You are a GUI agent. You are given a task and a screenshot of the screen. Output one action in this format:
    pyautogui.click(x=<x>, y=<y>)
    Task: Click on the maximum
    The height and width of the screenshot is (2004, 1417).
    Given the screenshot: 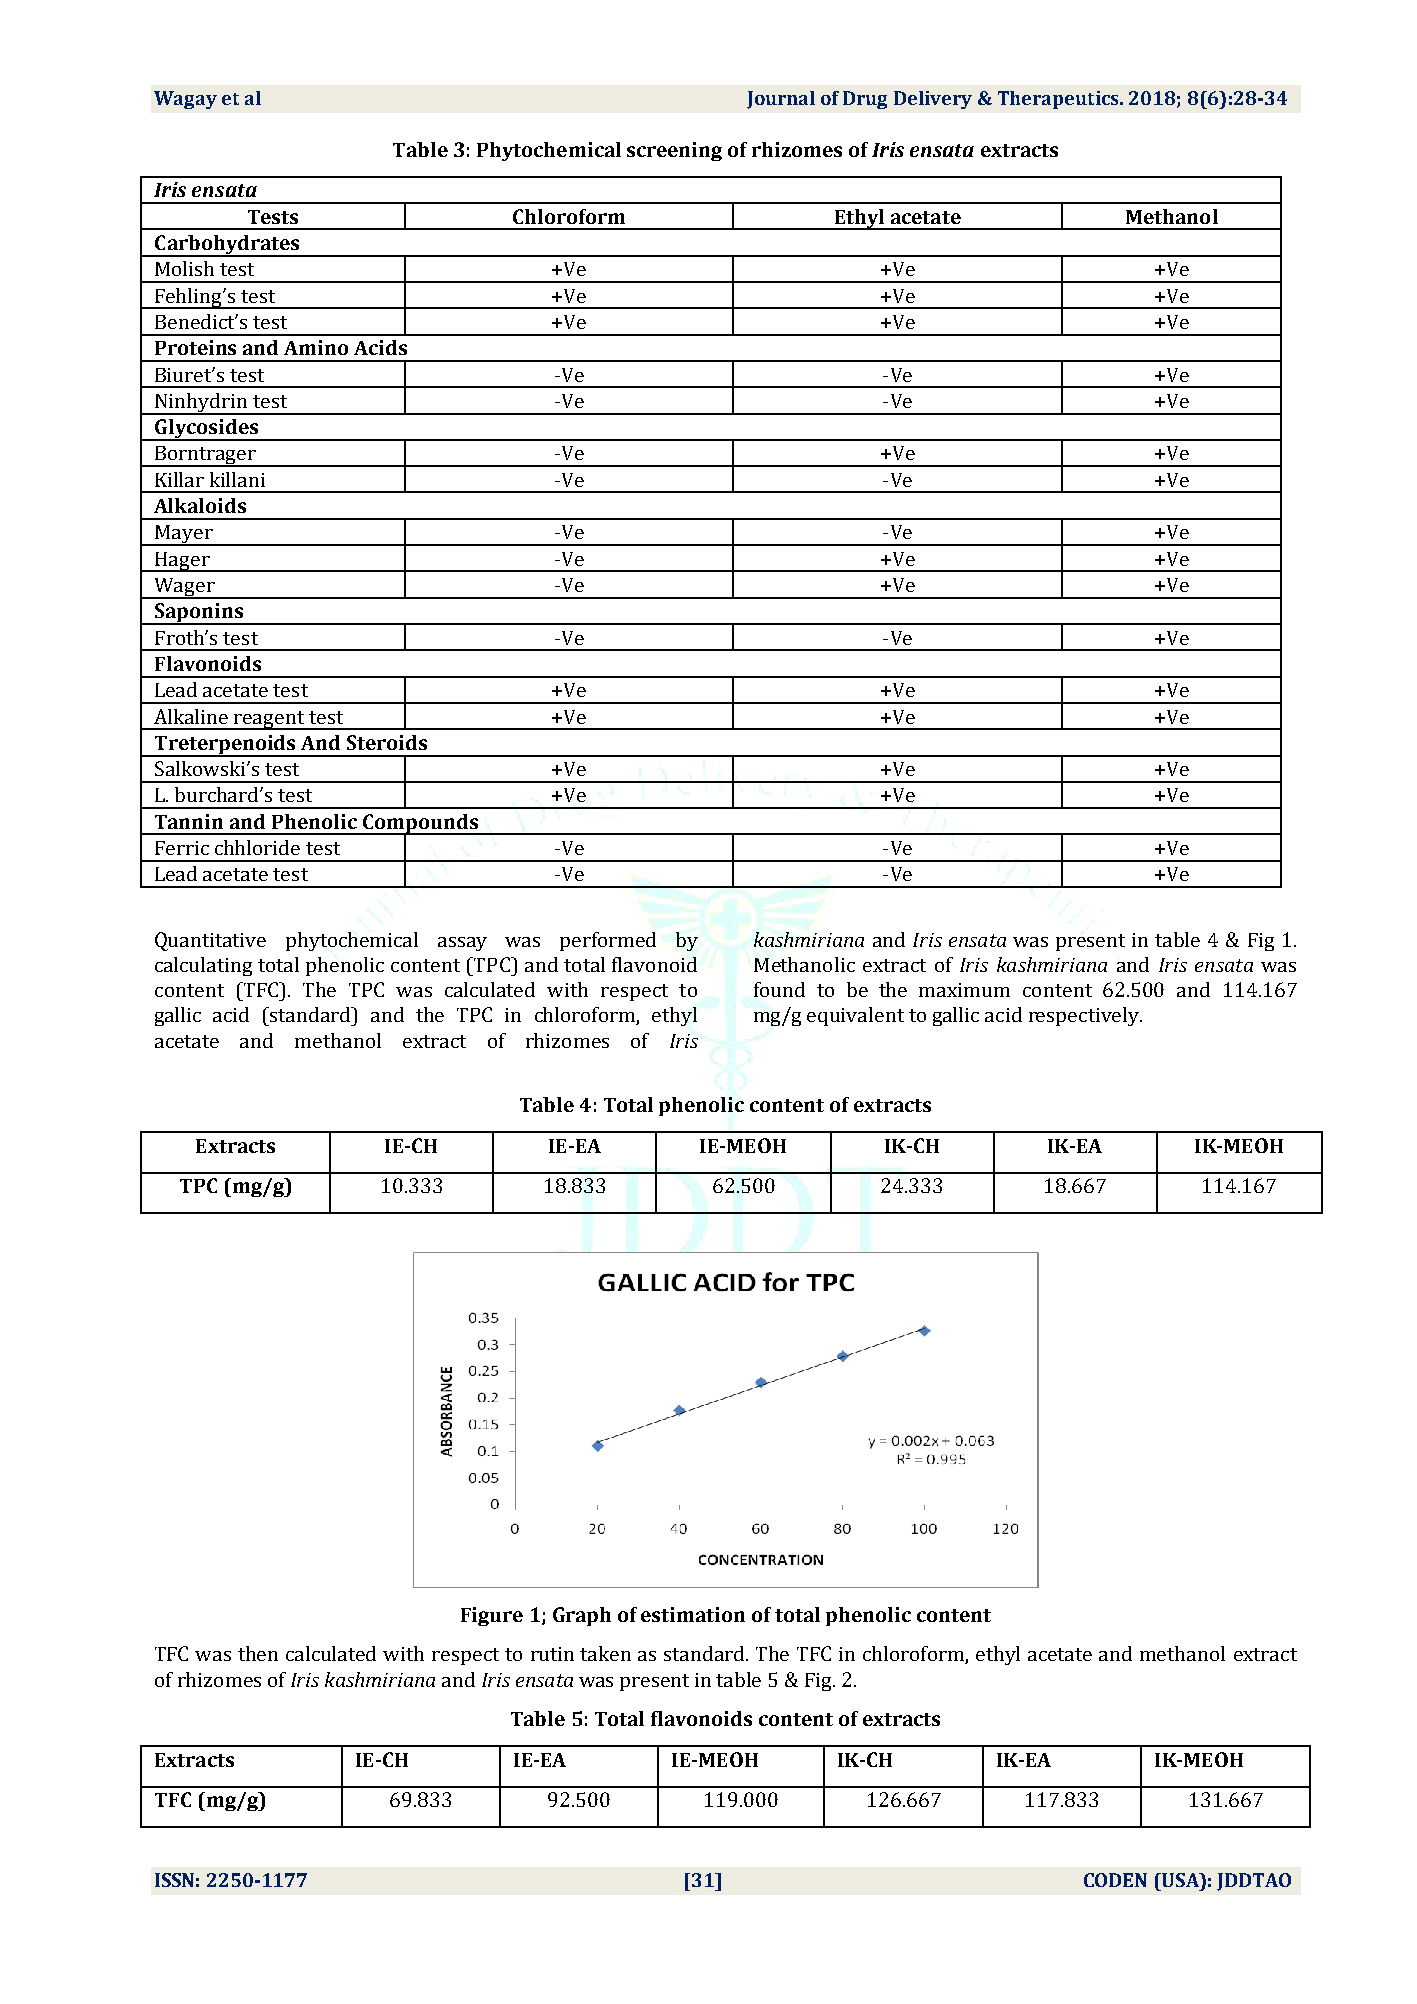 What is the action you would take?
    pyautogui.click(x=964, y=990)
